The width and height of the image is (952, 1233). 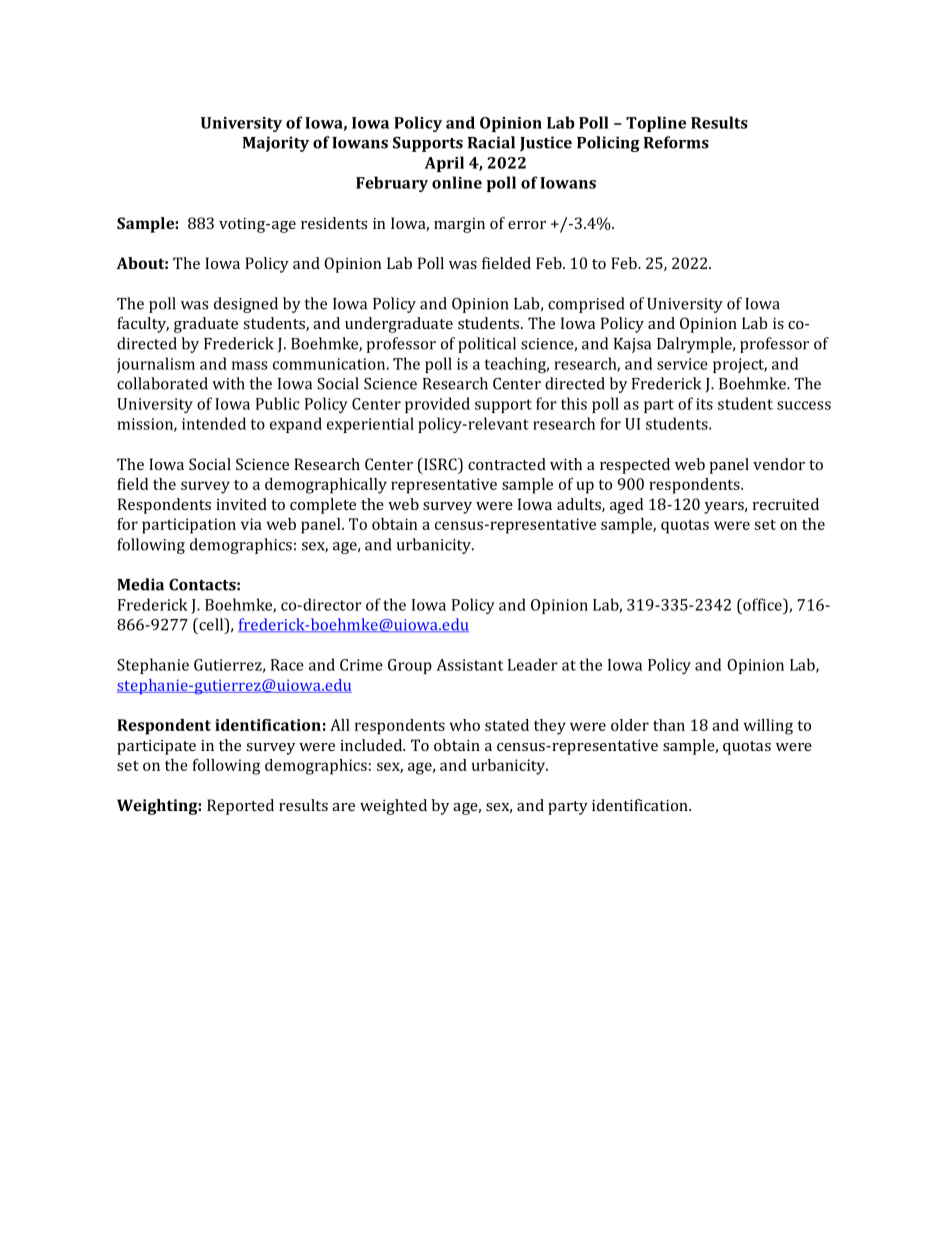 What do you see at coordinates (507, 464) in the image?
I see `contracted` at bounding box center [507, 464].
